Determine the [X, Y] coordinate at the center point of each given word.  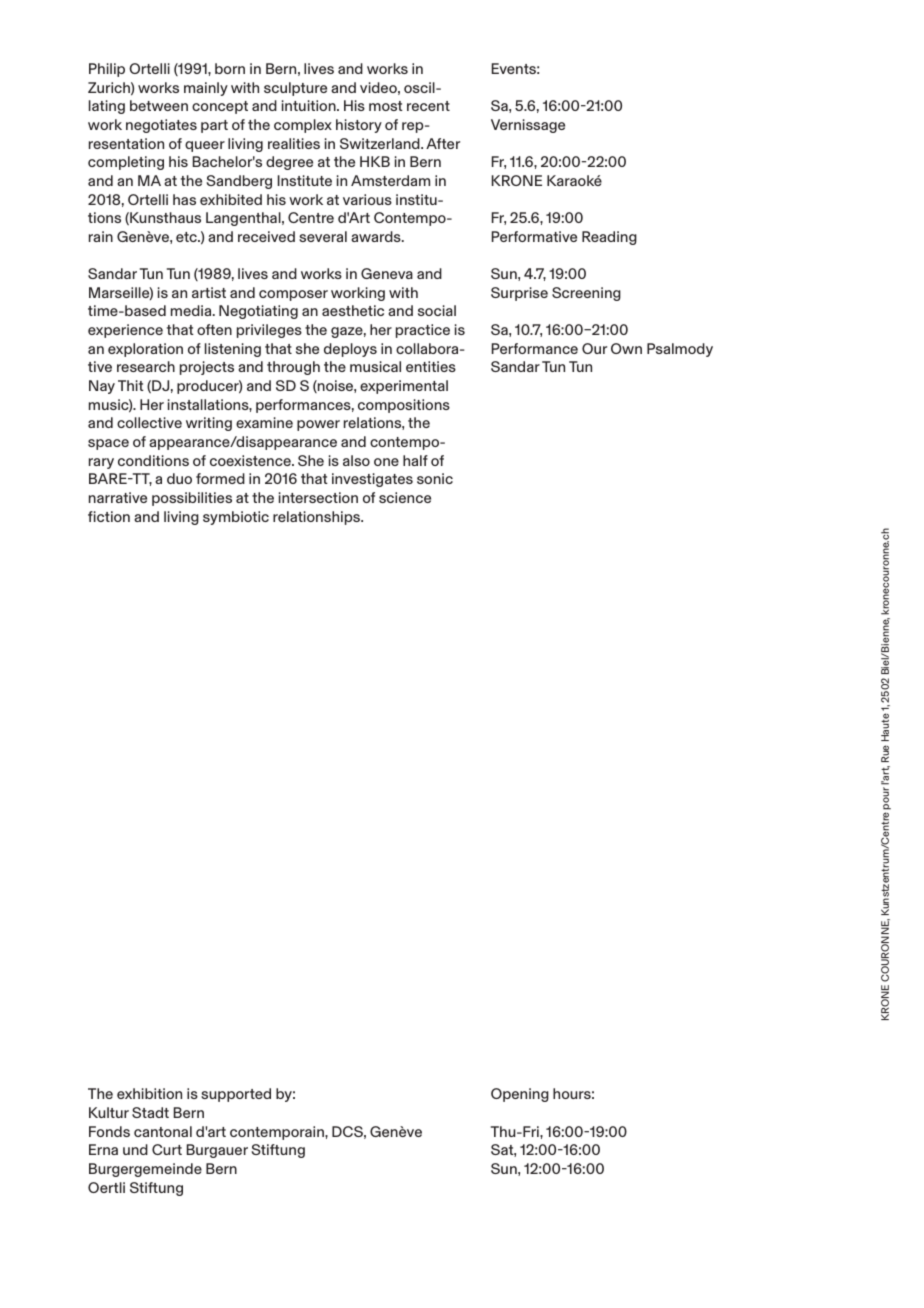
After [443, 143]
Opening [520, 1095]
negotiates [161, 126]
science [405, 497]
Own [626, 348]
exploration [145, 350]
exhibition [149, 1093]
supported [236, 1095]
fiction [109, 516]
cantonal [163, 1131]
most [386, 106]
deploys [350, 350]
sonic [435, 478]
